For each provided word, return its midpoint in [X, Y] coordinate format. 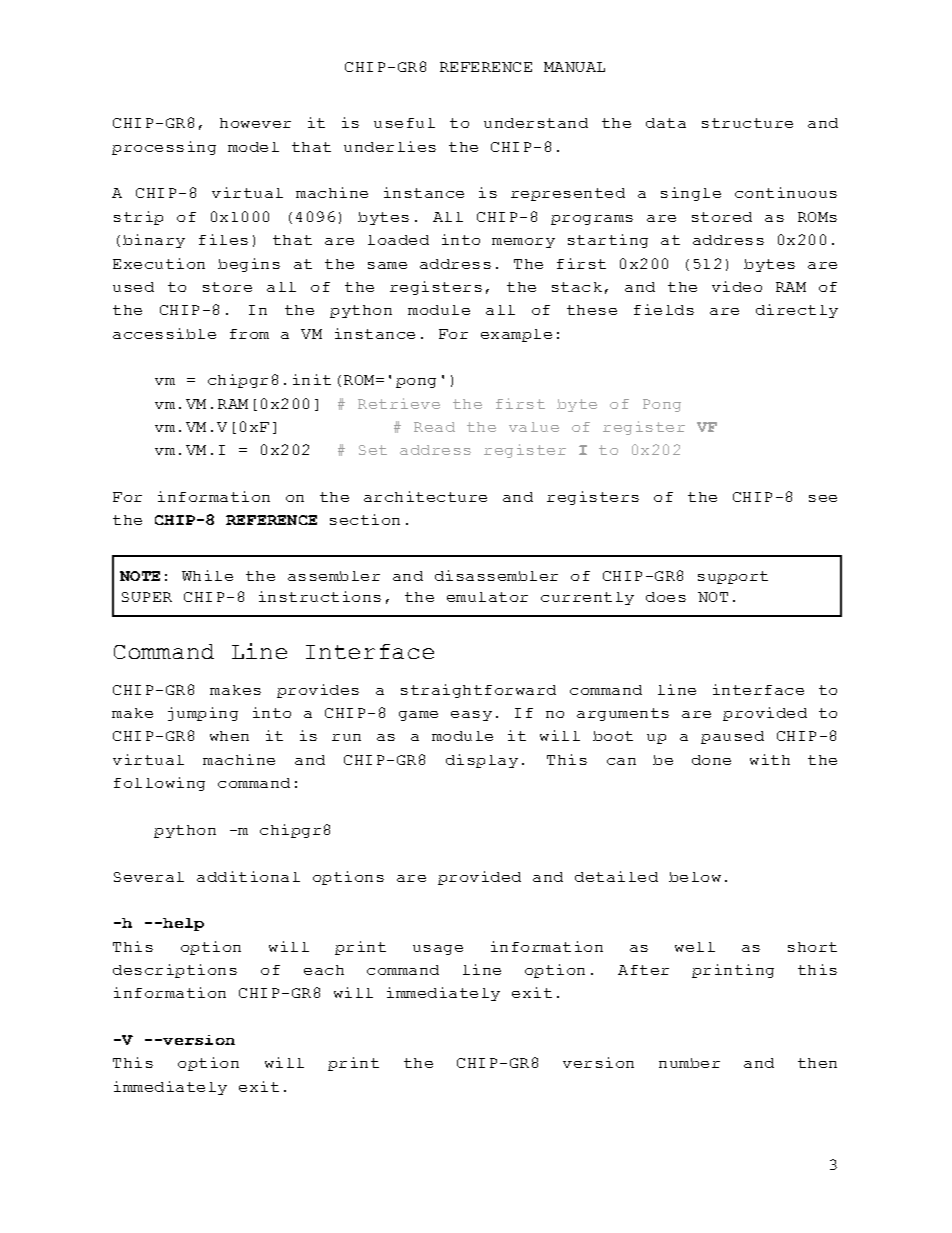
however [255, 123]
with [770, 759]
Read [434, 427]
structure [747, 123]
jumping [203, 714]
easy [471, 716]
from [249, 334]
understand [536, 123]
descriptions [175, 971]
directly [797, 311]
